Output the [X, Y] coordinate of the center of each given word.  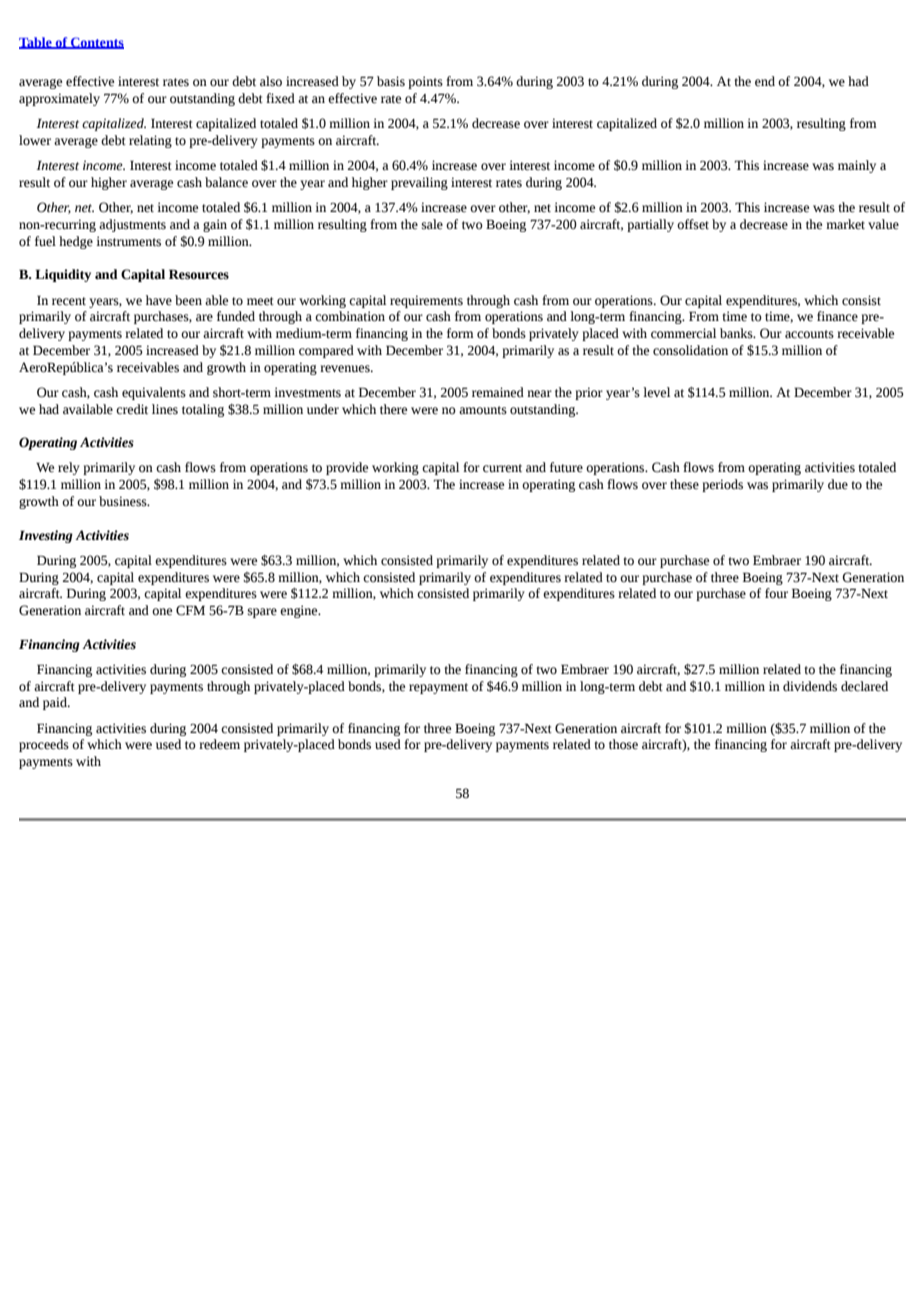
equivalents [154, 393]
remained [498, 392]
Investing [46, 536]
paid [56, 703]
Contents [96, 43]
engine [300, 611]
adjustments [132, 225]
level [656, 392]
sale [432, 224]
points [425, 82]
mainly [857, 166]
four [776, 593]
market [845, 224]
